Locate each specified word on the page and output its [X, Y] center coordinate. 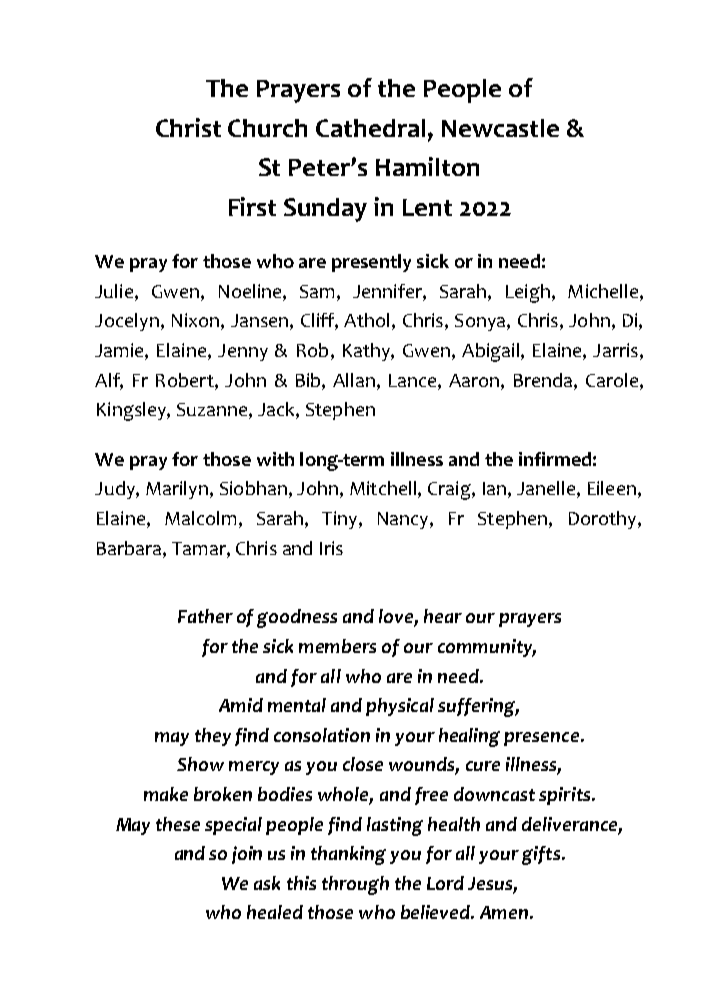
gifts [541, 855]
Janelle [546, 488]
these [178, 824]
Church [267, 128]
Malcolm [200, 518]
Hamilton [427, 166]
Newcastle [500, 128]
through [355, 885]
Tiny [339, 520]
